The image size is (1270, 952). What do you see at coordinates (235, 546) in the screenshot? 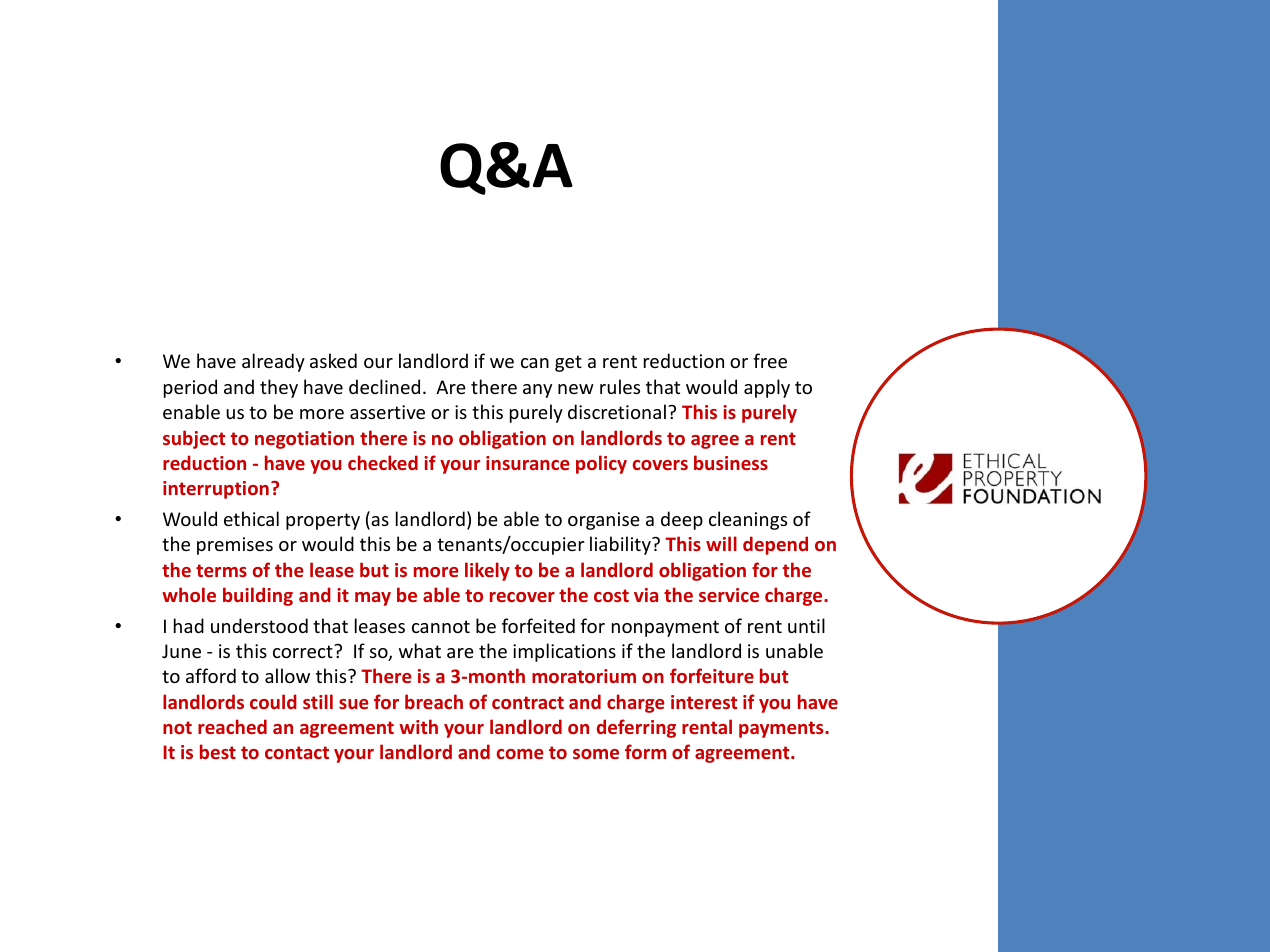
I see `premises` at bounding box center [235, 546].
